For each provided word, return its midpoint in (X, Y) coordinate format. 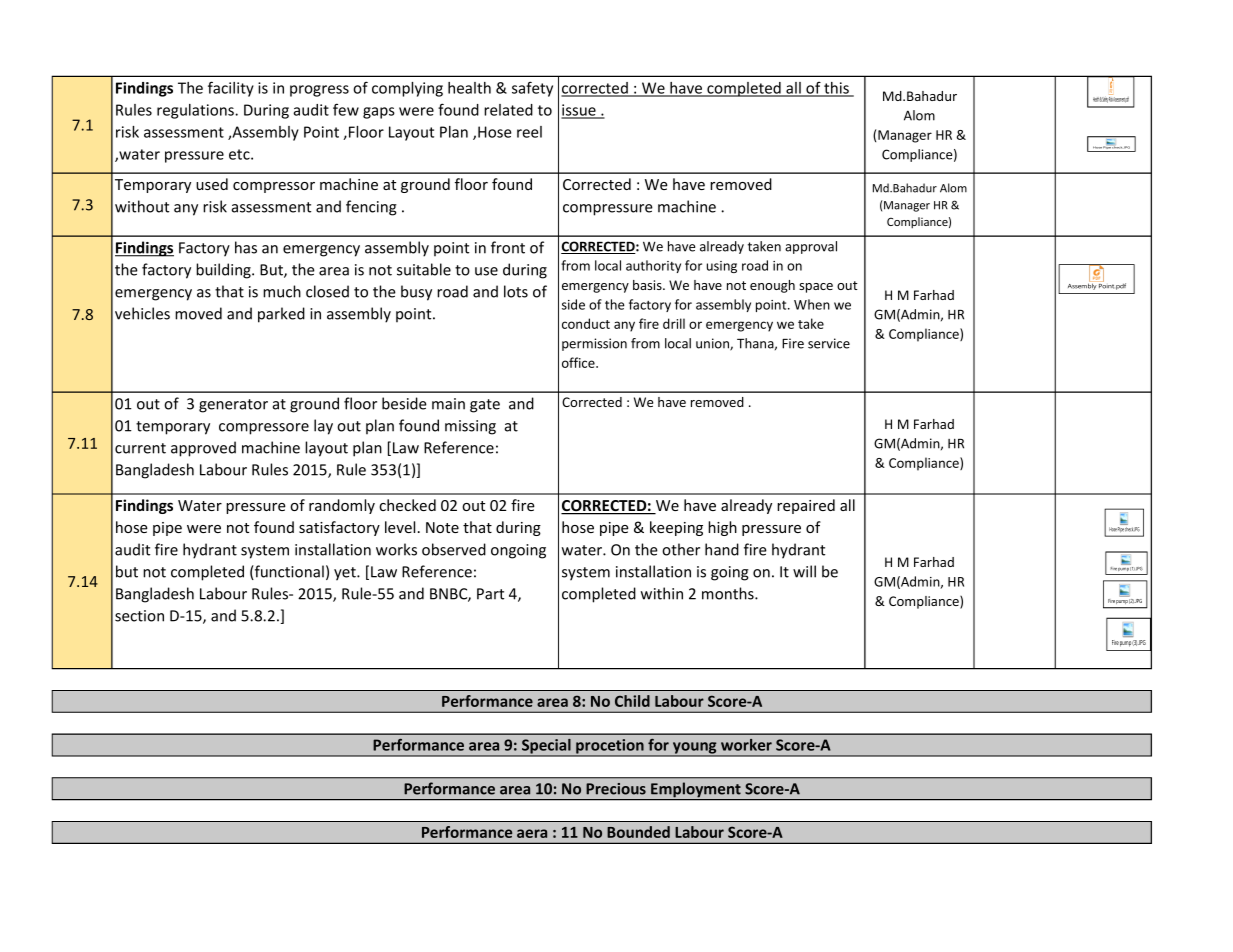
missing (470, 427)
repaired (806, 506)
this (836, 89)
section (139, 616)
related (508, 110)
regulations (196, 111)
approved (203, 449)
